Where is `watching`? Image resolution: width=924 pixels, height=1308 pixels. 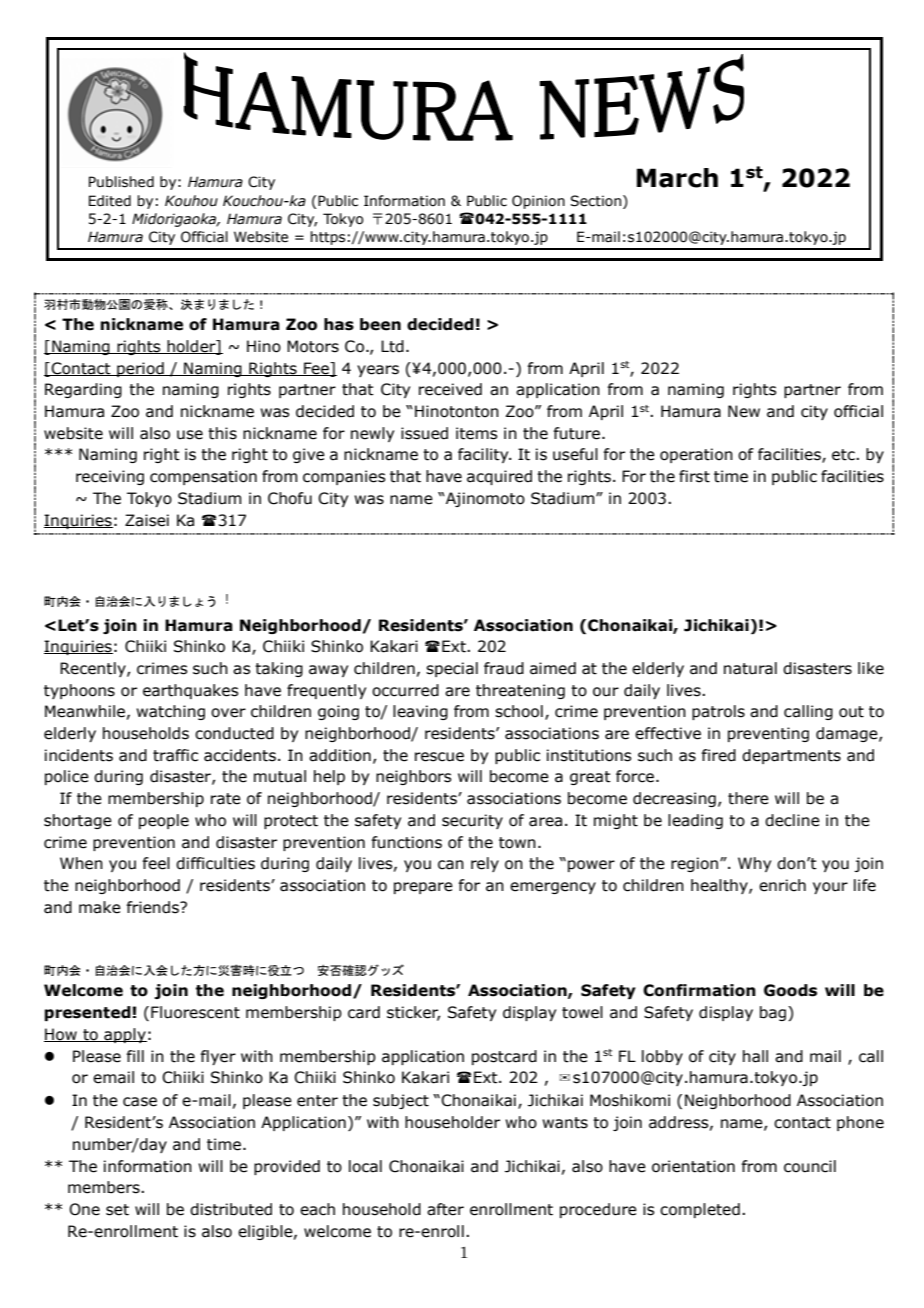
watching is located at coordinates (170, 712).
